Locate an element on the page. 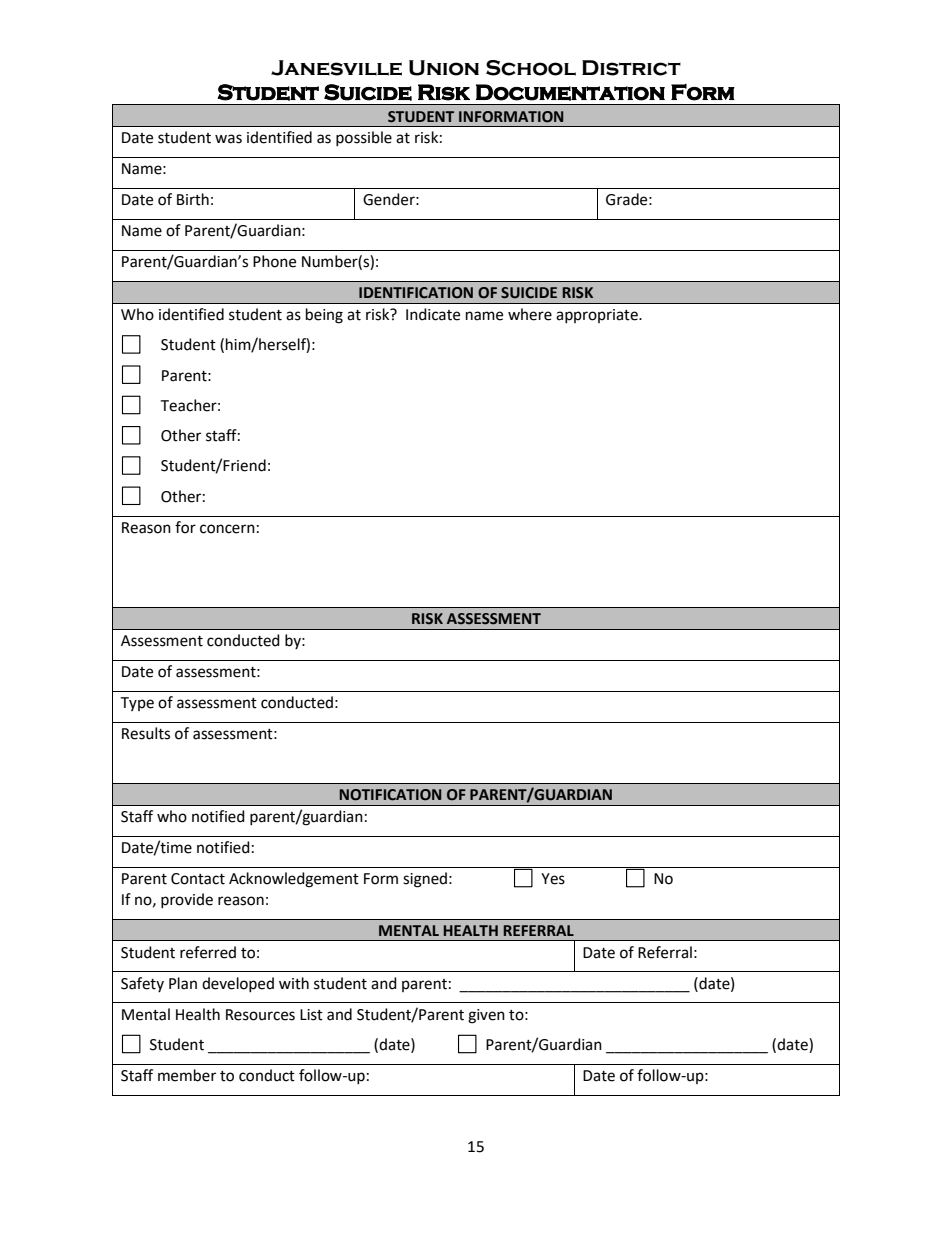  member is located at coordinates (187, 1075).
